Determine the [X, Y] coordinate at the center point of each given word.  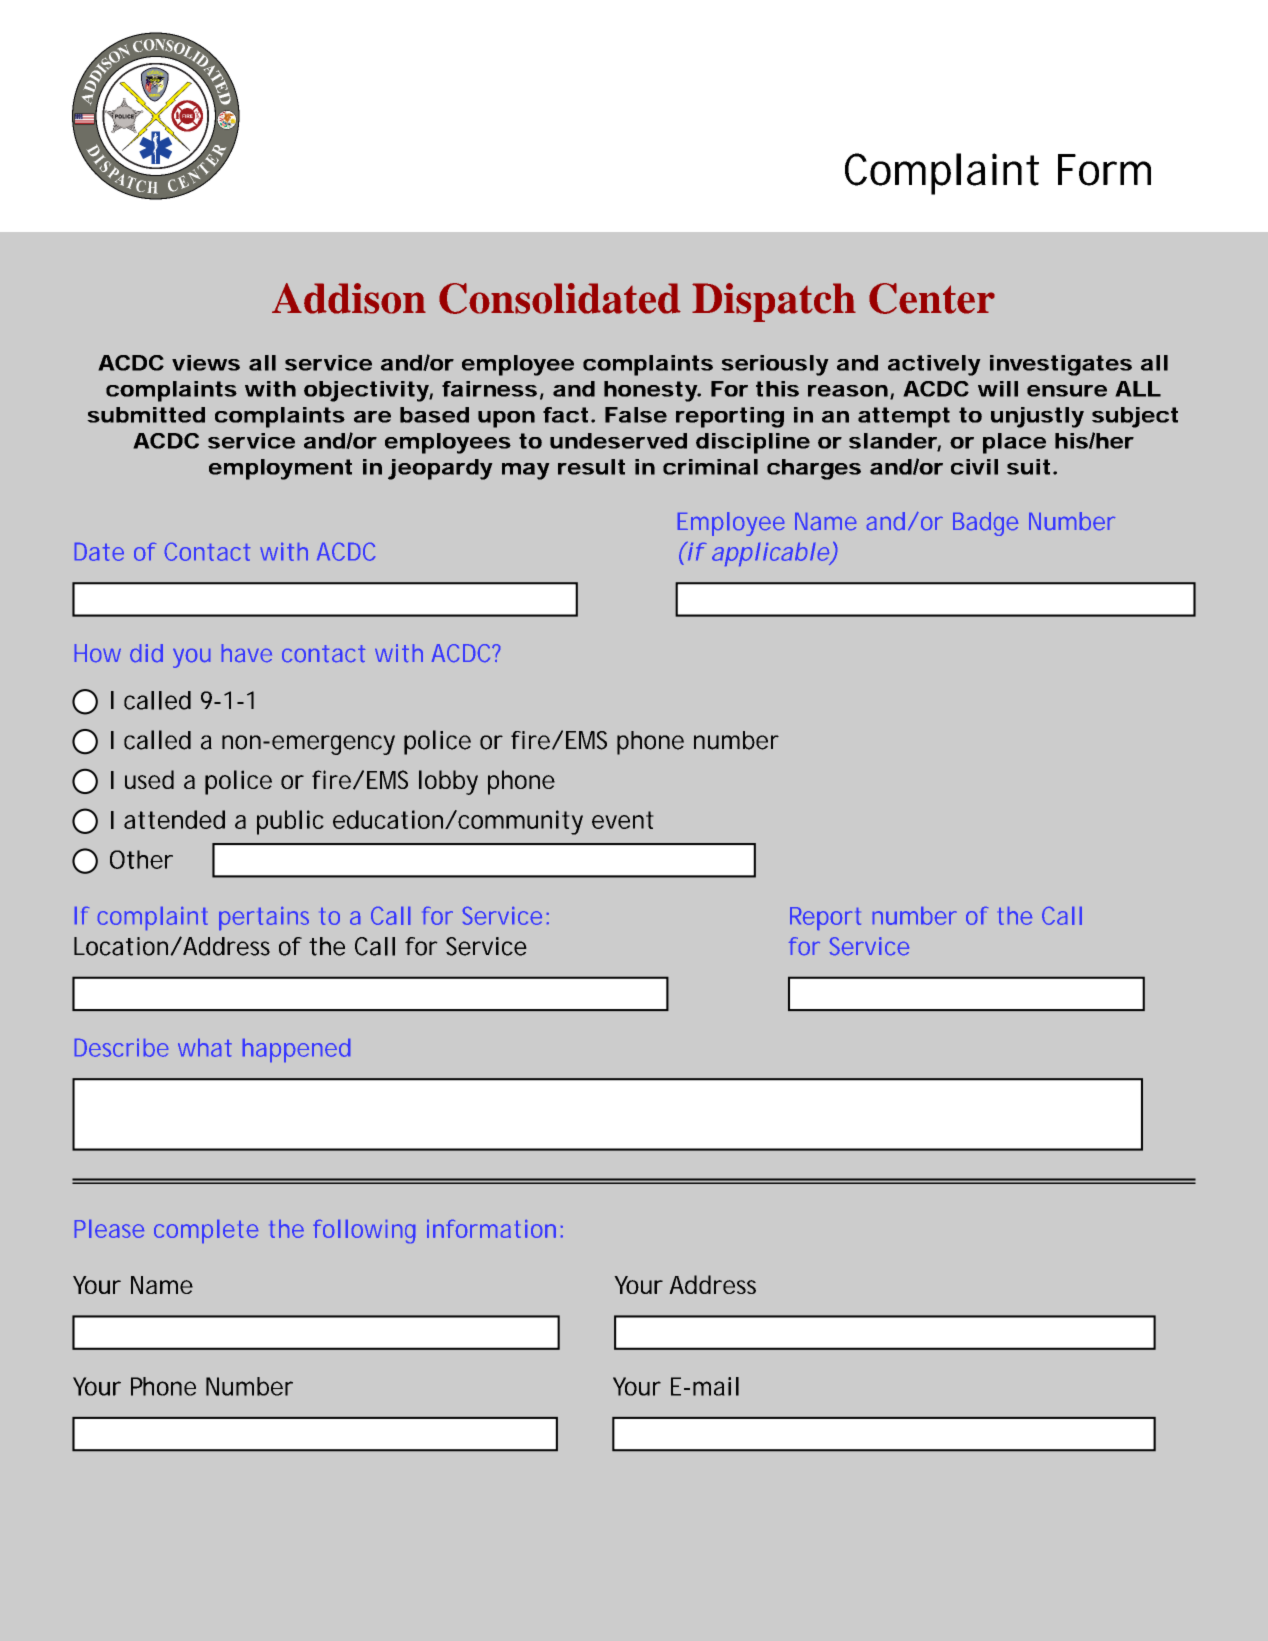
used [149, 779]
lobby [448, 782]
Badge [985, 524]
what [205, 1048]
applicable [771, 554]
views [206, 363]
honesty [651, 391]
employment [280, 469]
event [623, 820]
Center [932, 298]
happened [296, 1050]
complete [206, 1231]
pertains [264, 918]
